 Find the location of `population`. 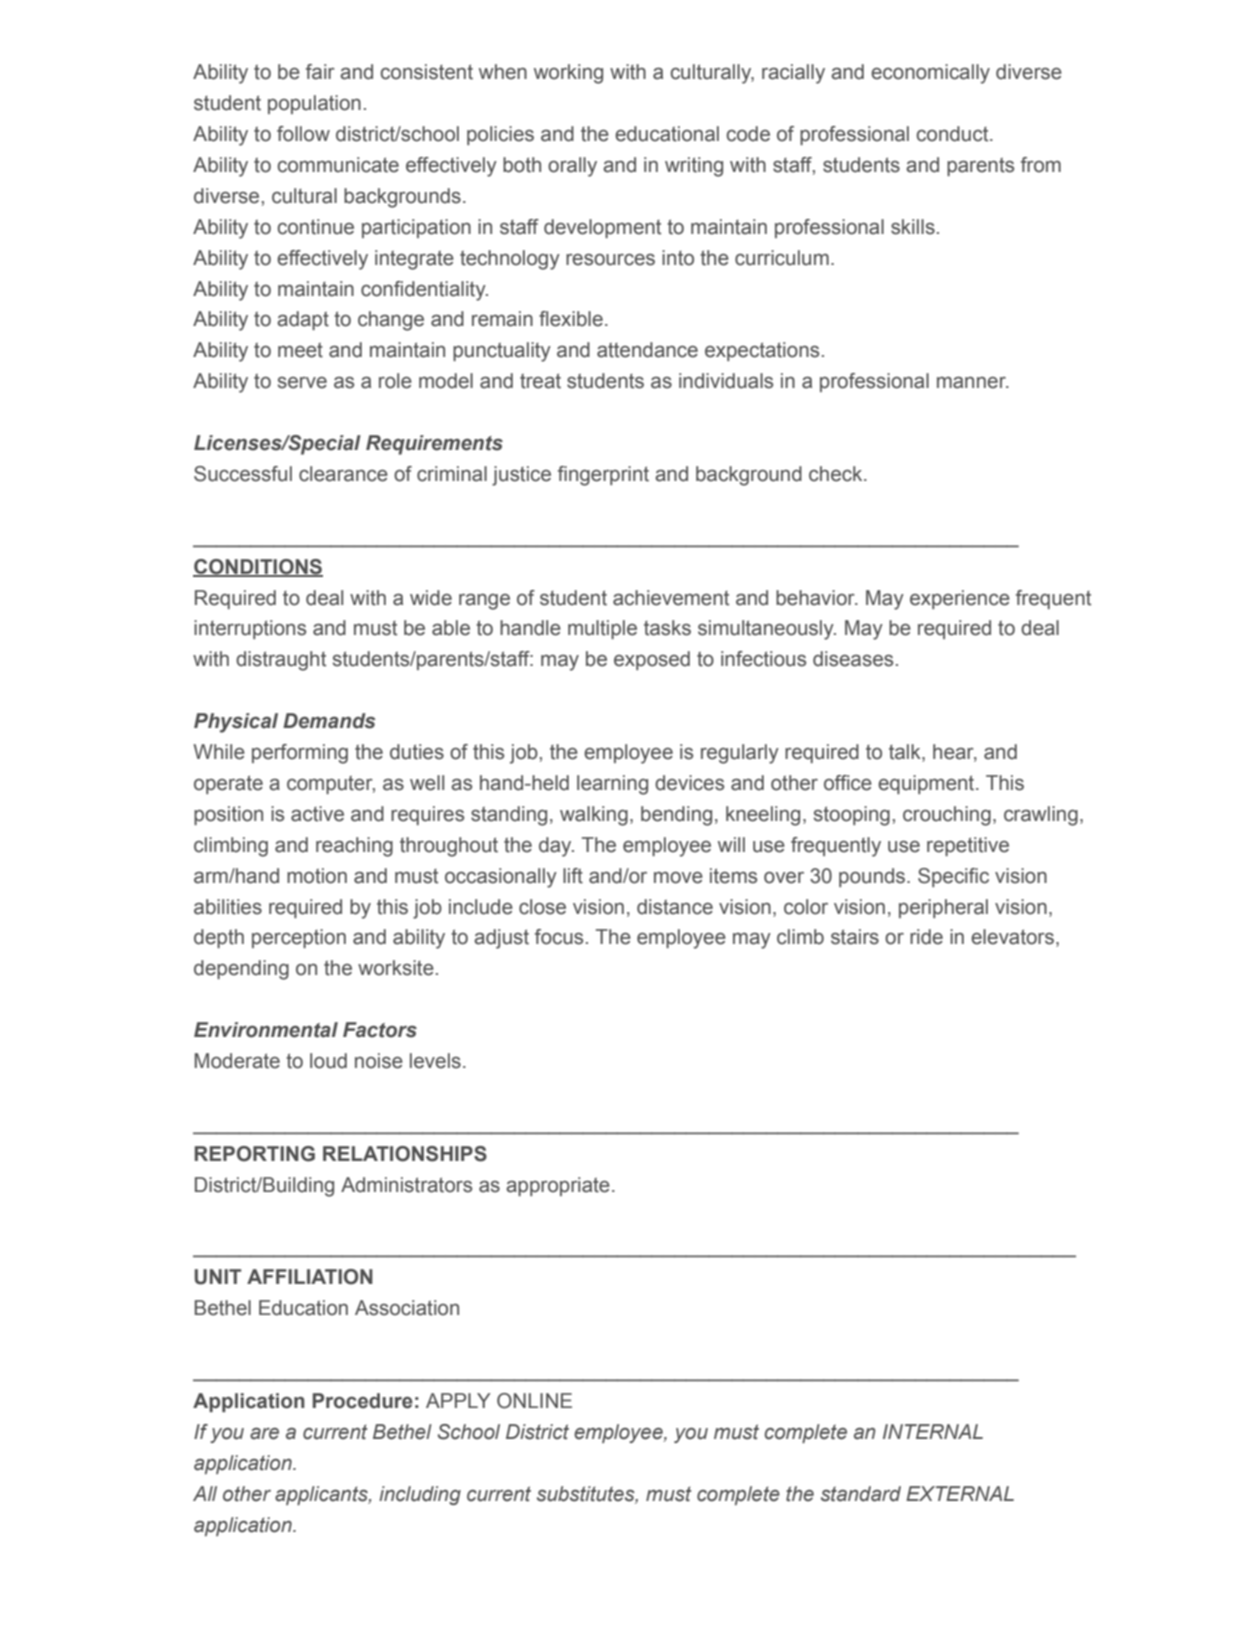

population is located at coordinates (314, 104).
